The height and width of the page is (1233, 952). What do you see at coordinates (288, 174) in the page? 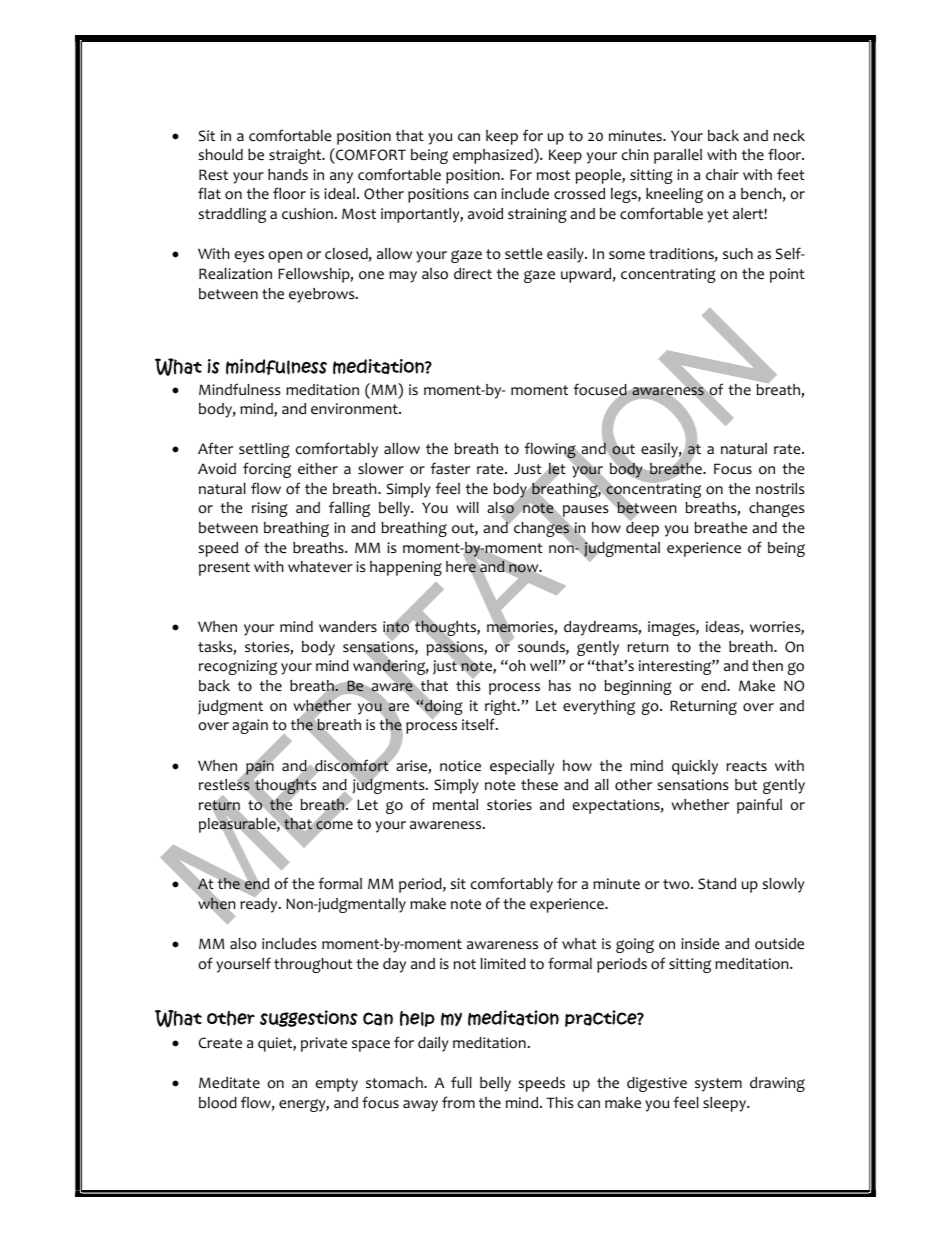
I see `hands` at bounding box center [288, 174].
